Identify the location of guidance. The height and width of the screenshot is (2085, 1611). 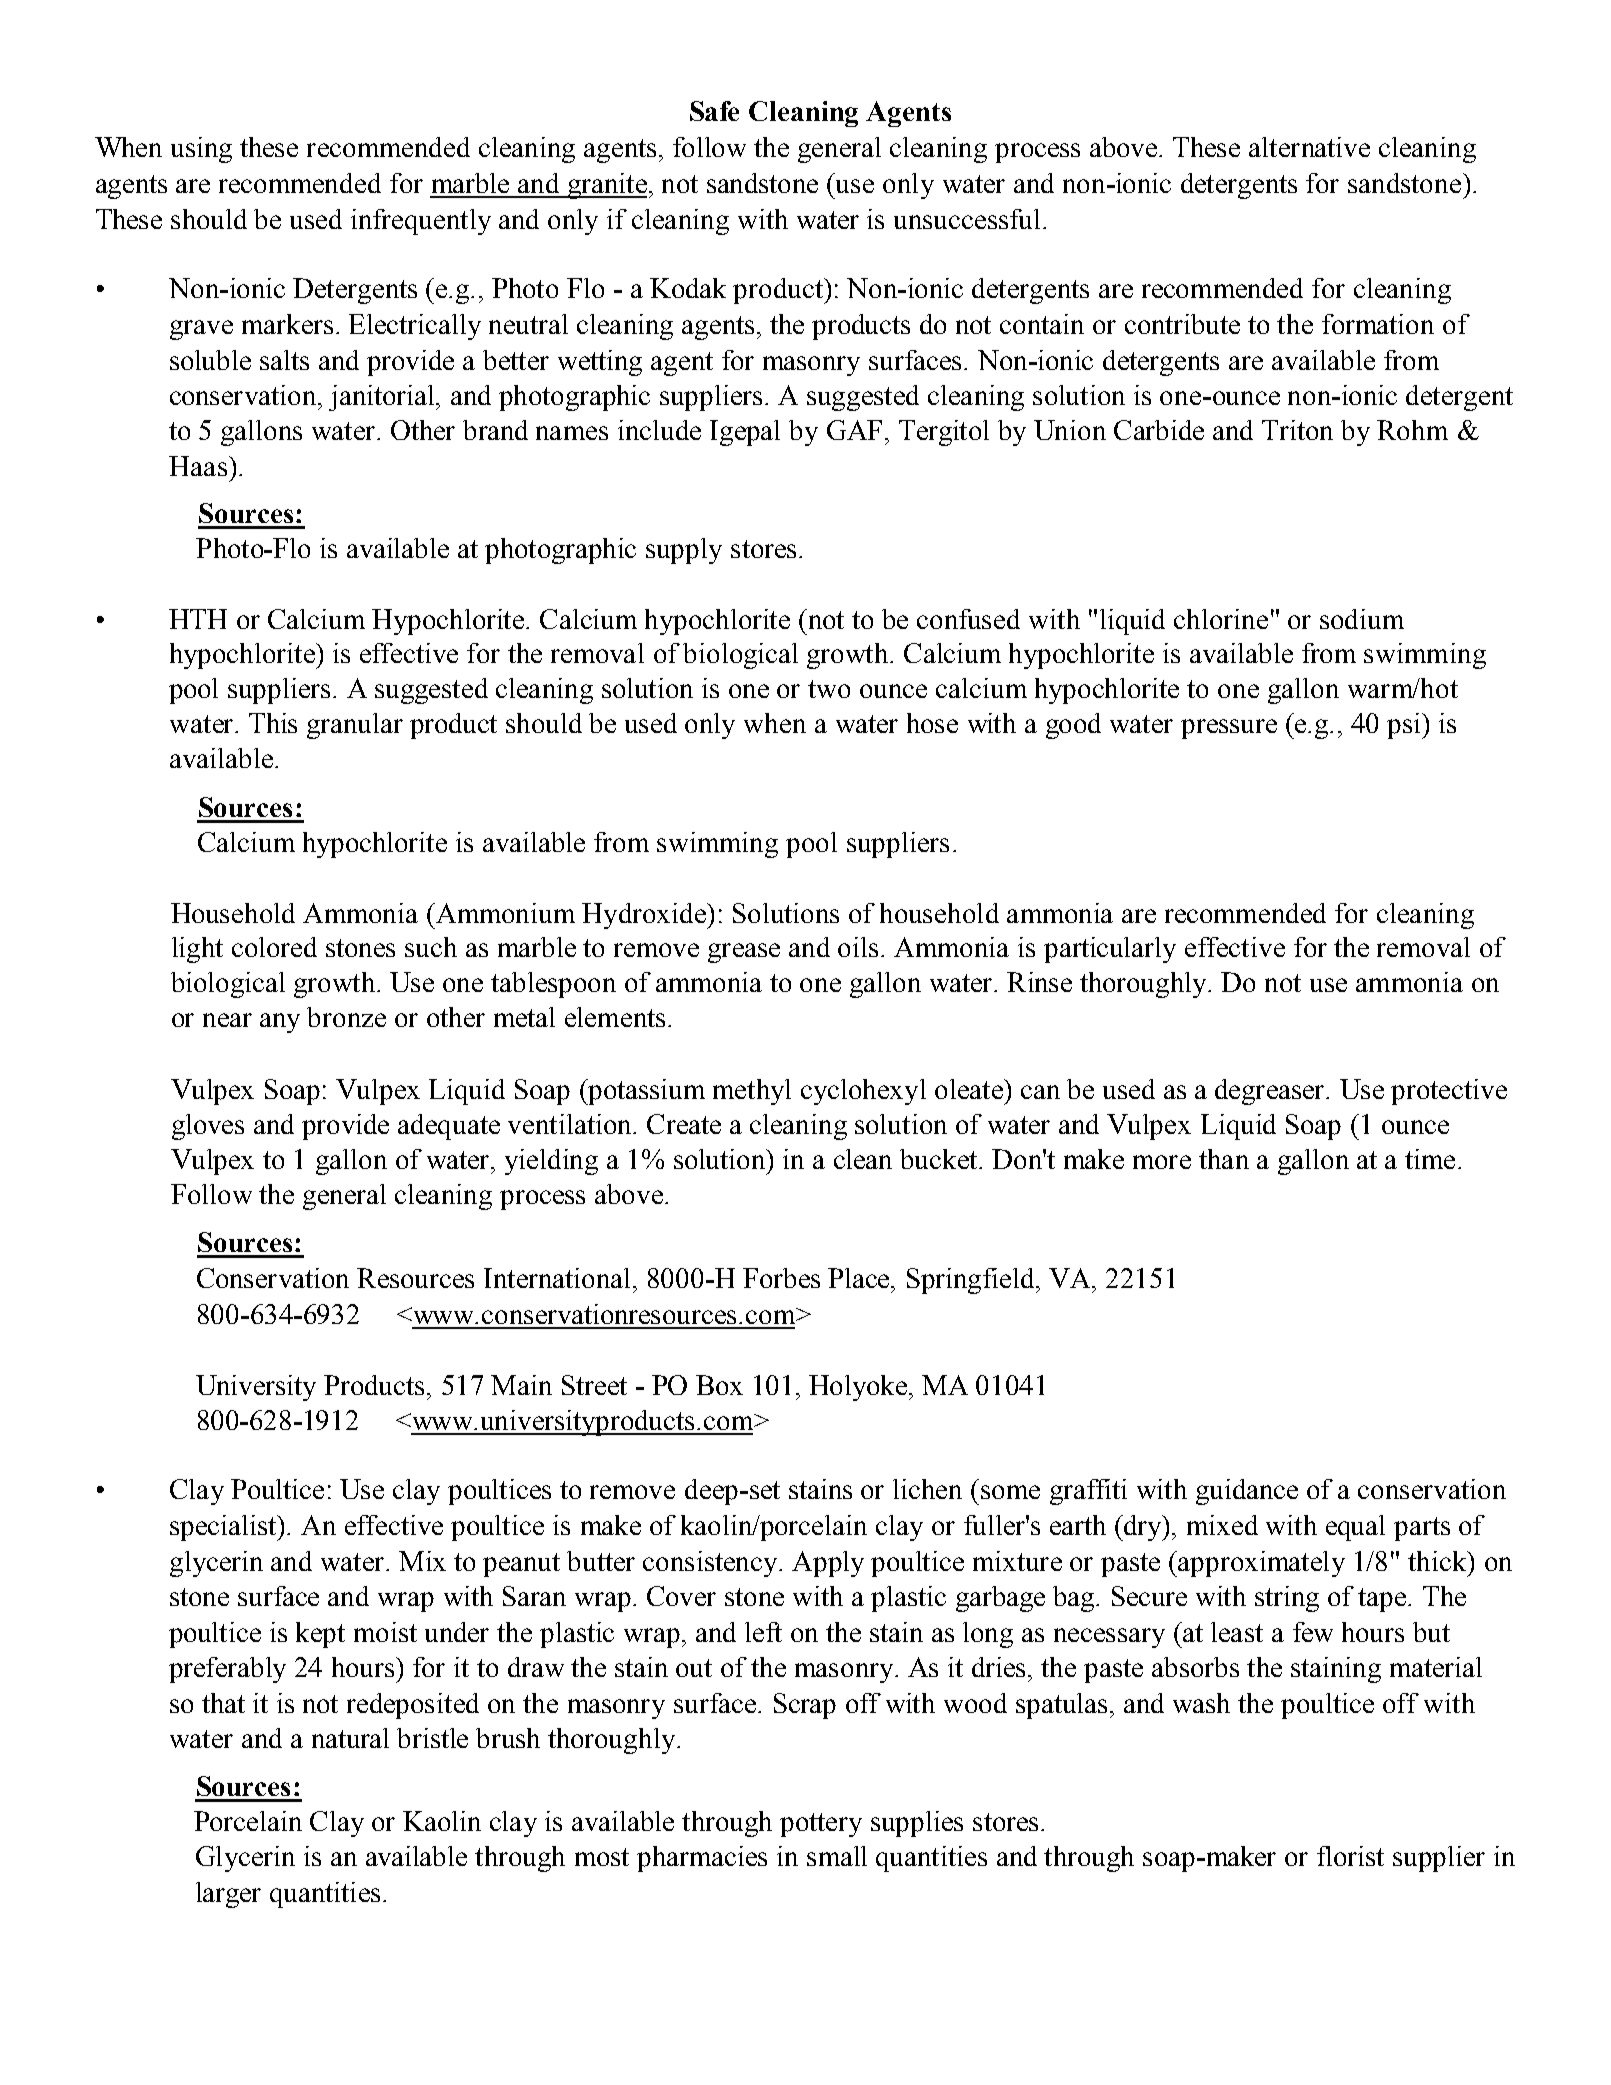
(1247, 1492).
